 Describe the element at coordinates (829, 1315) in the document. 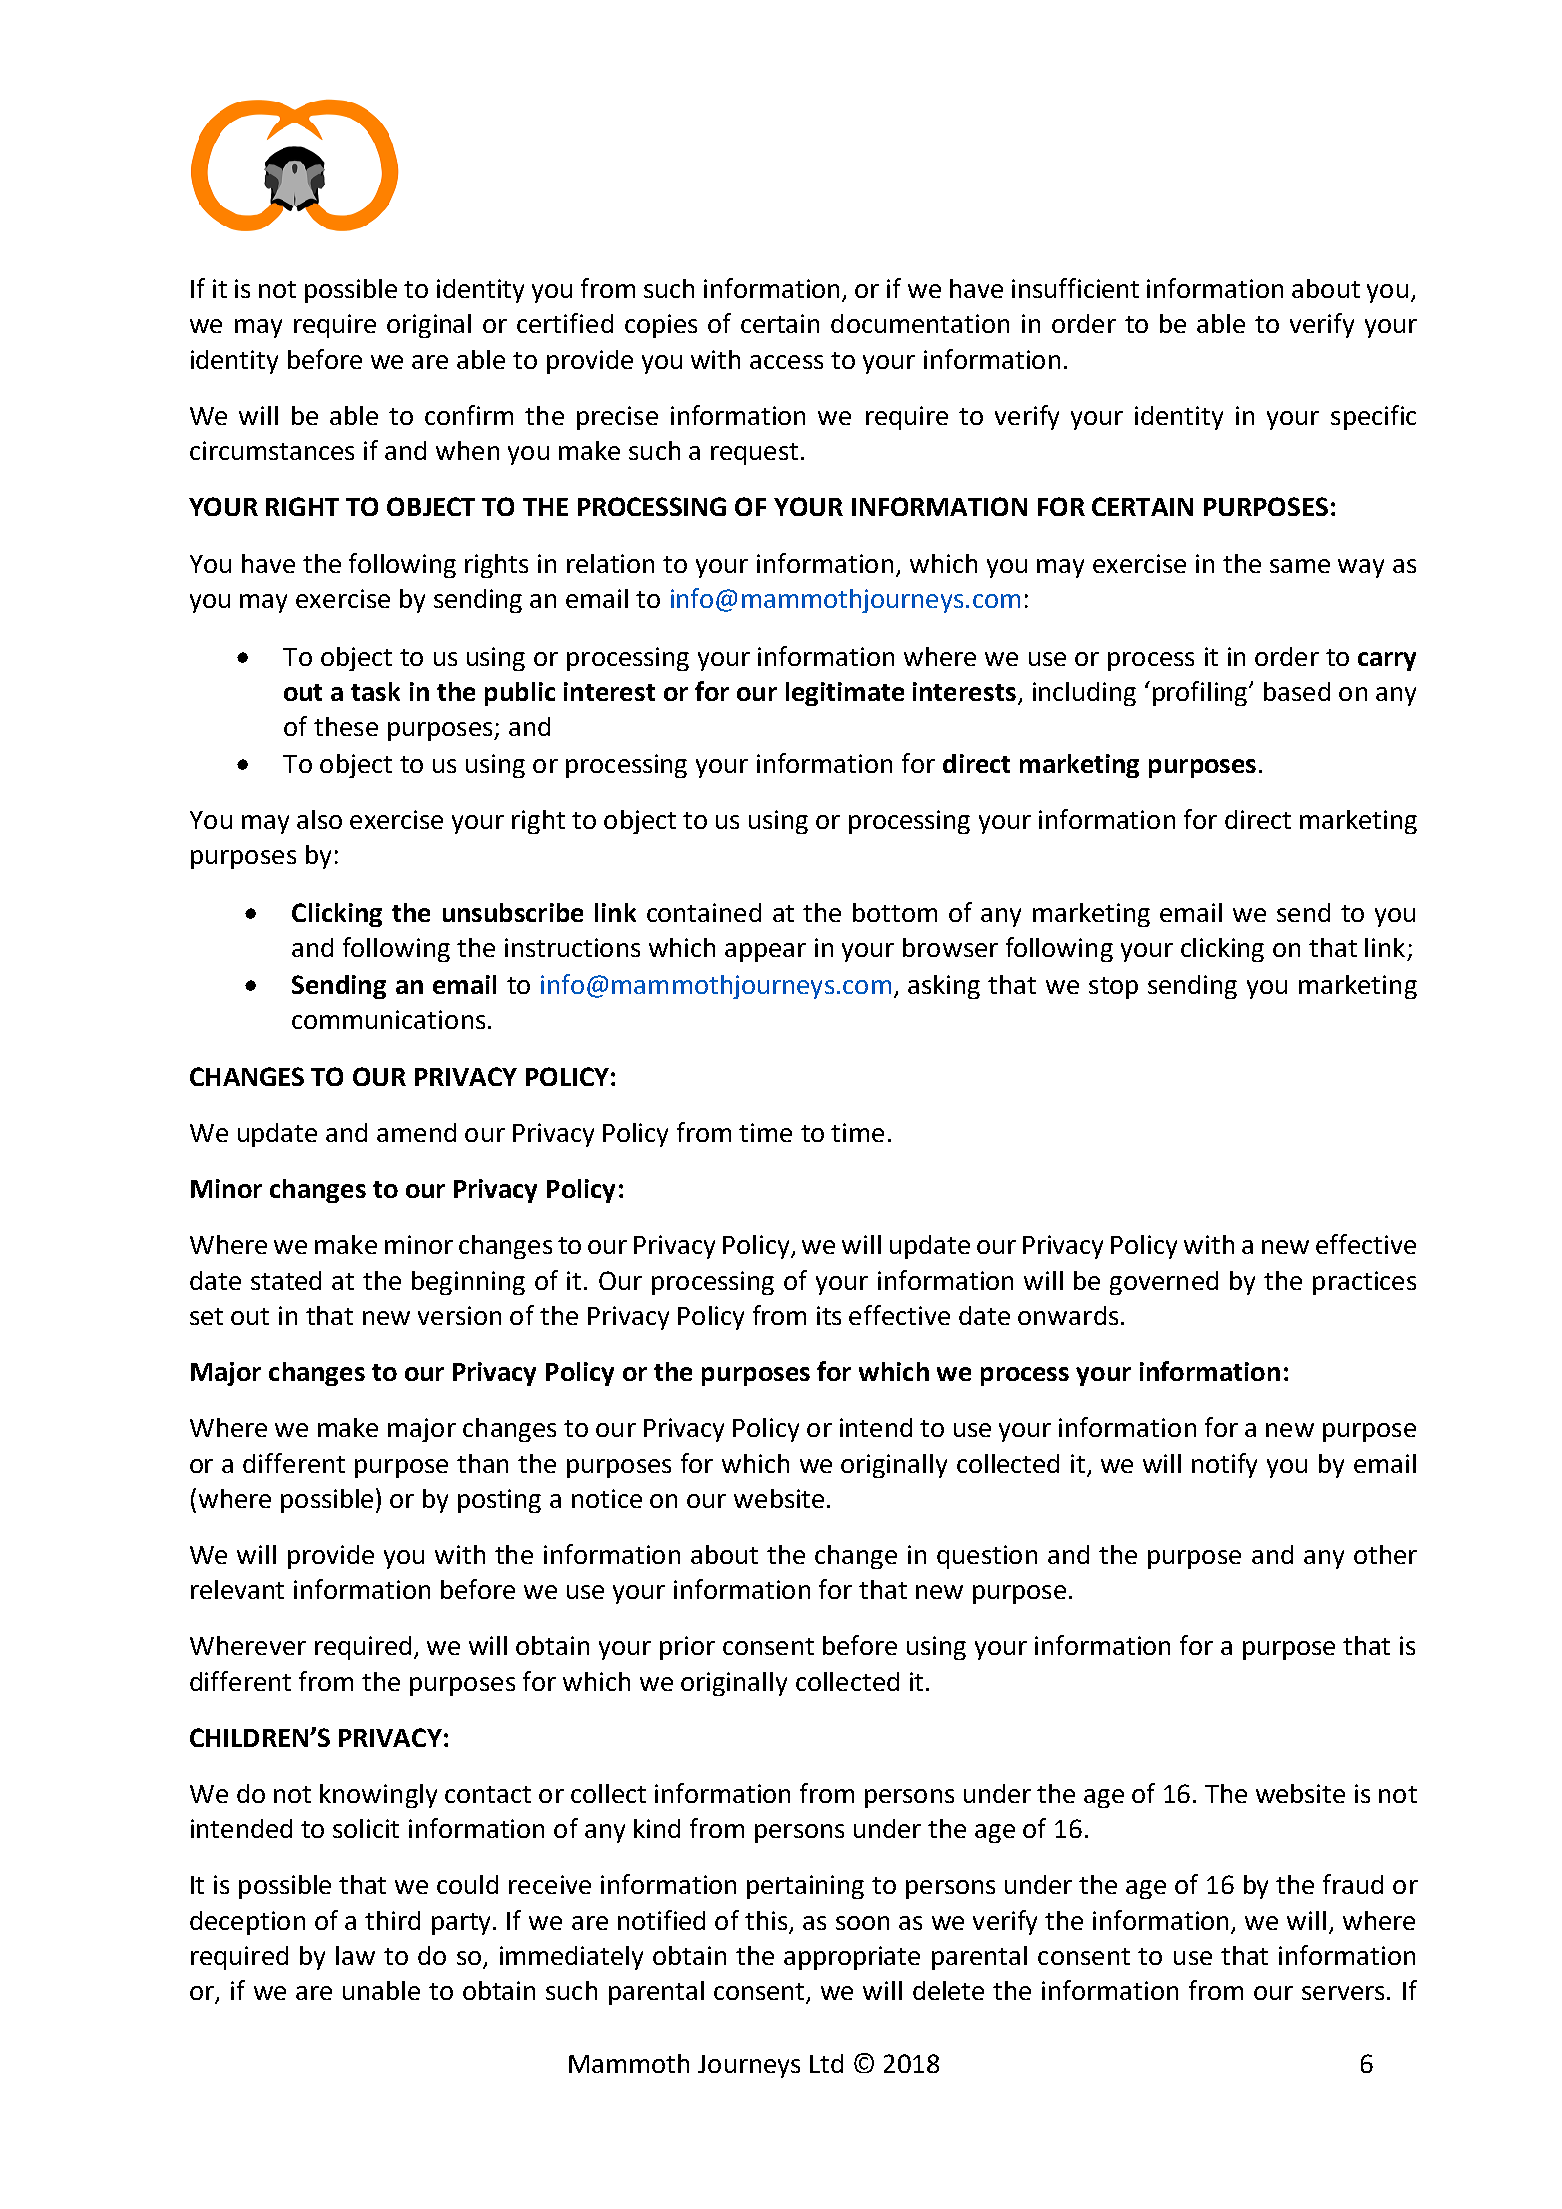

I see `its` at that location.
